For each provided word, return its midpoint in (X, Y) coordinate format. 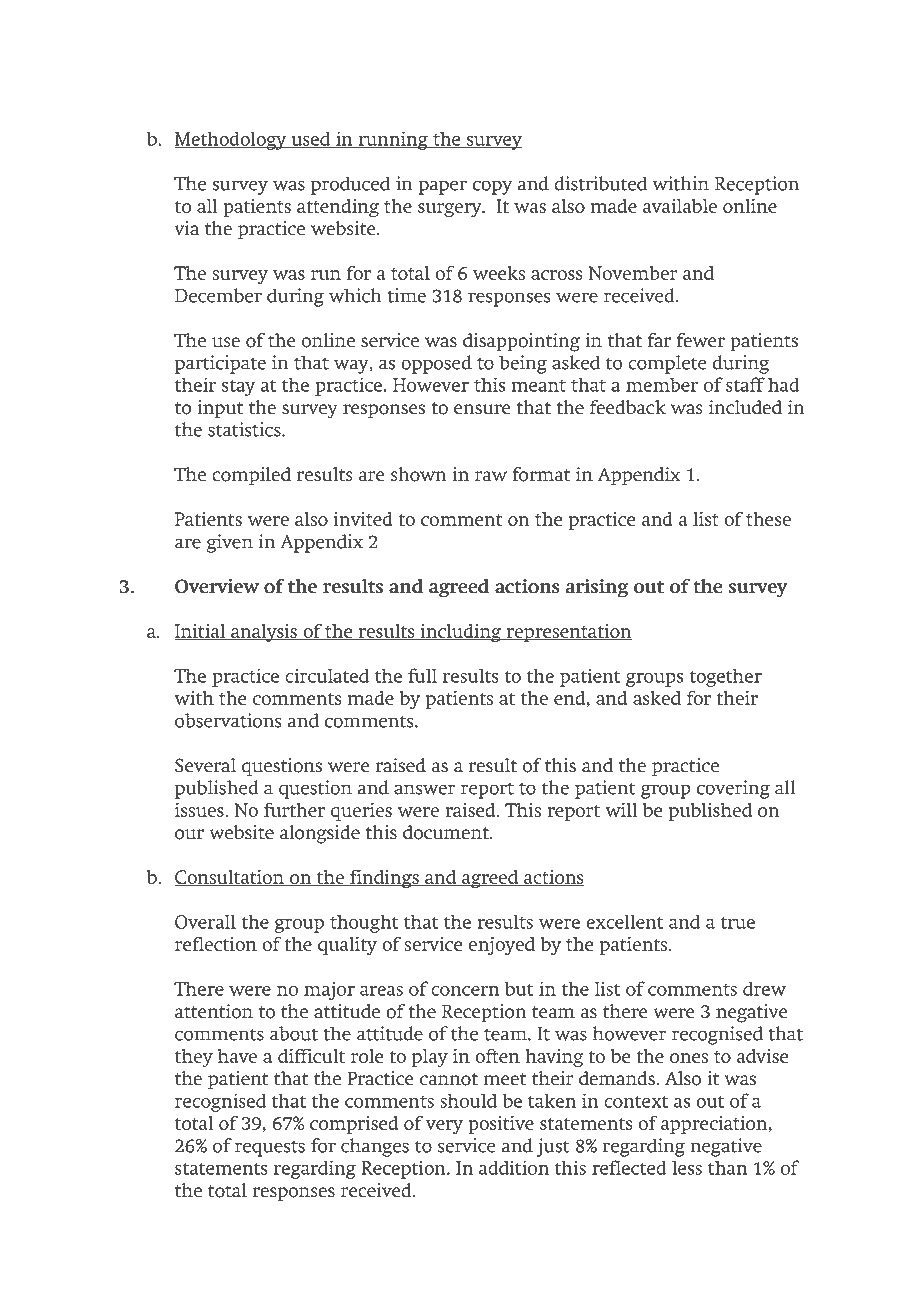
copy (492, 187)
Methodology (231, 141)
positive (501, 1125)
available (680, 206)
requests (270, 1149)
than (728, 1168)
